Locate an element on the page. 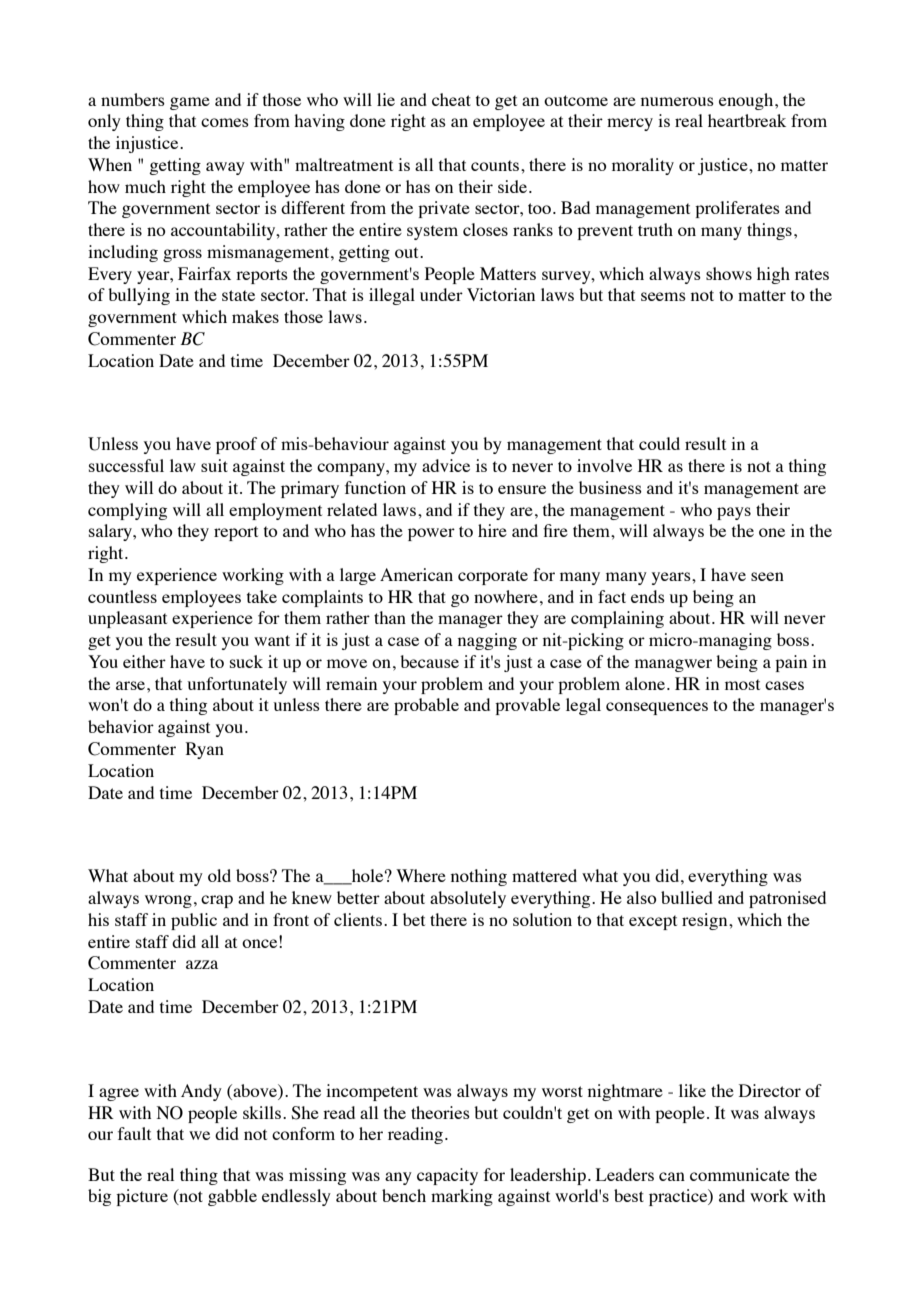  game is located at coordinates (190, 103).
